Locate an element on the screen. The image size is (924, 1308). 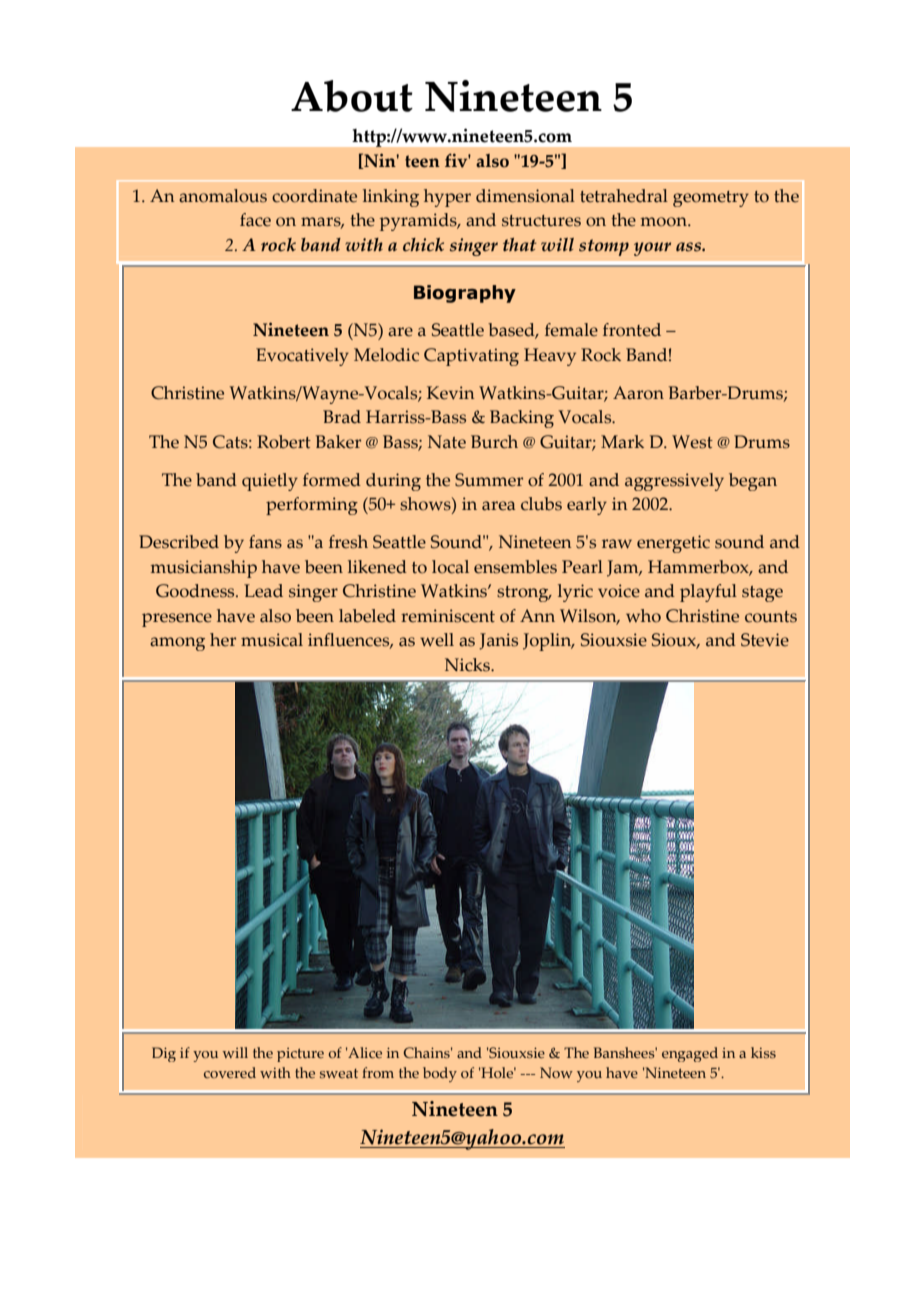
Lead is located at coordinates (263, 591).
